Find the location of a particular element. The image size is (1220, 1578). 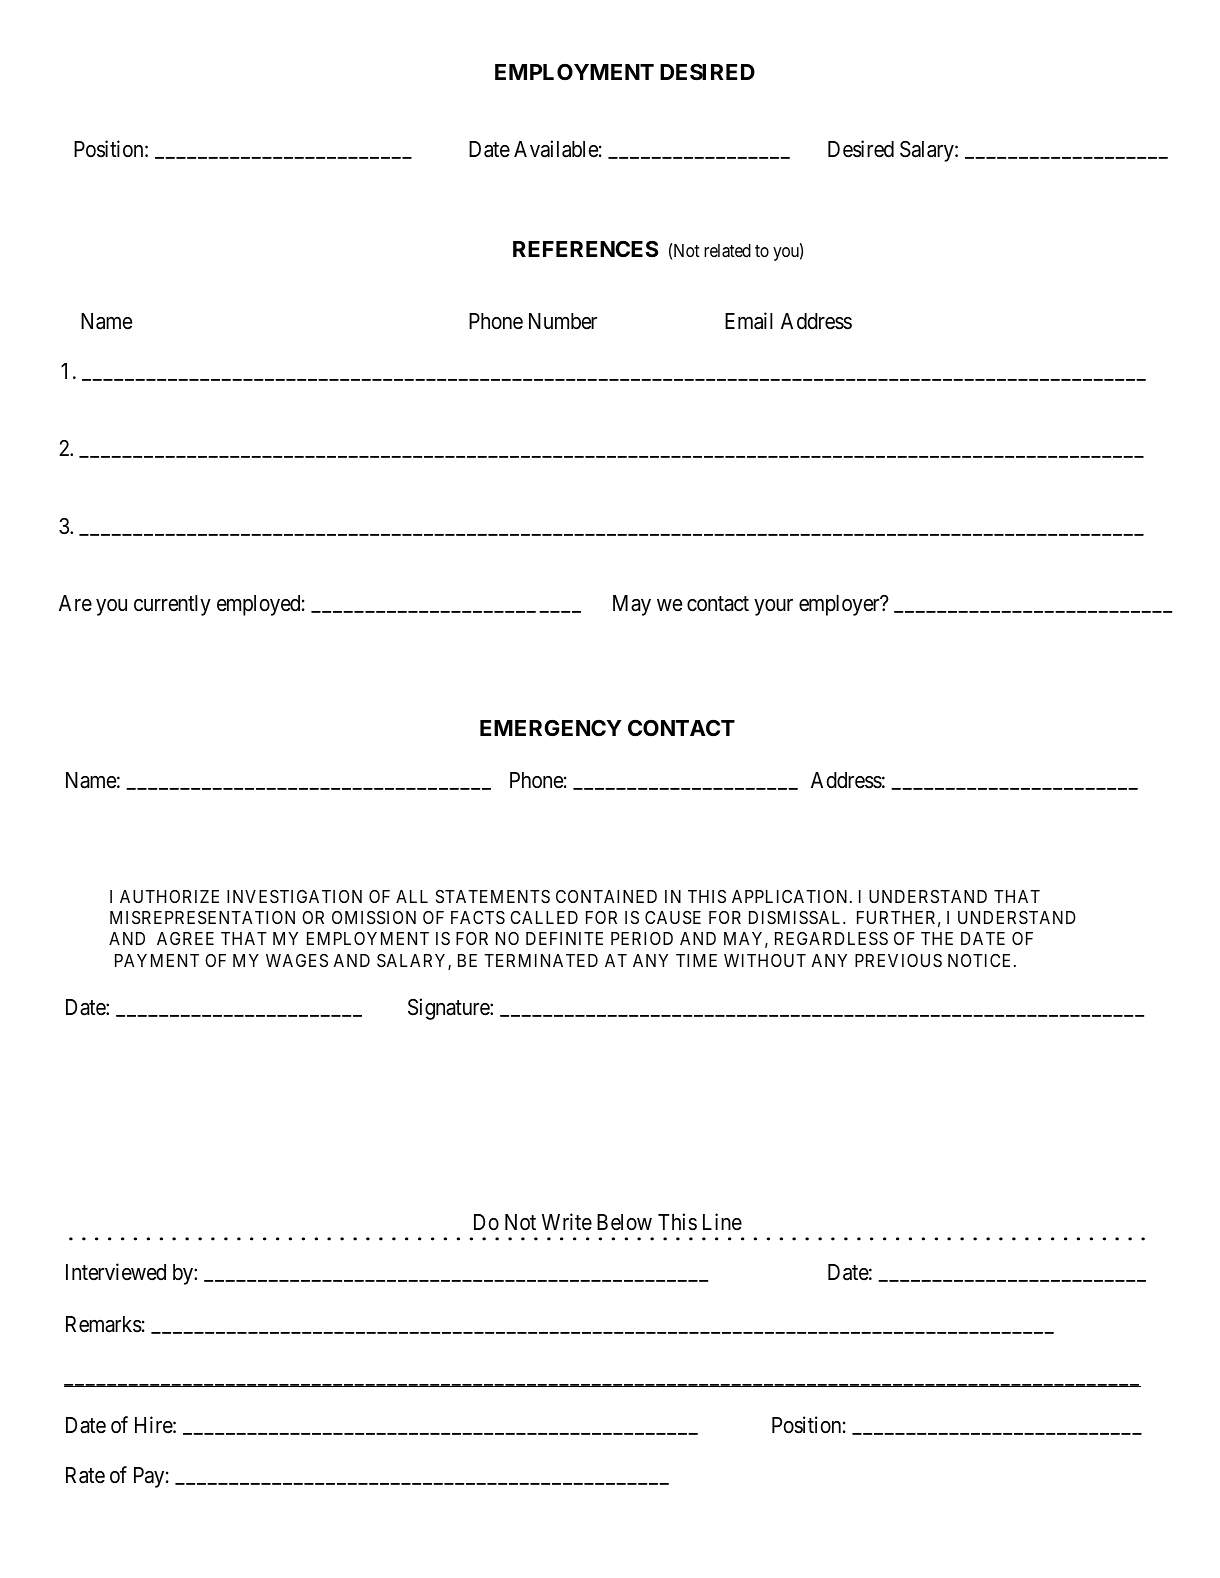

Write is located at coordinates (567, 1222).
